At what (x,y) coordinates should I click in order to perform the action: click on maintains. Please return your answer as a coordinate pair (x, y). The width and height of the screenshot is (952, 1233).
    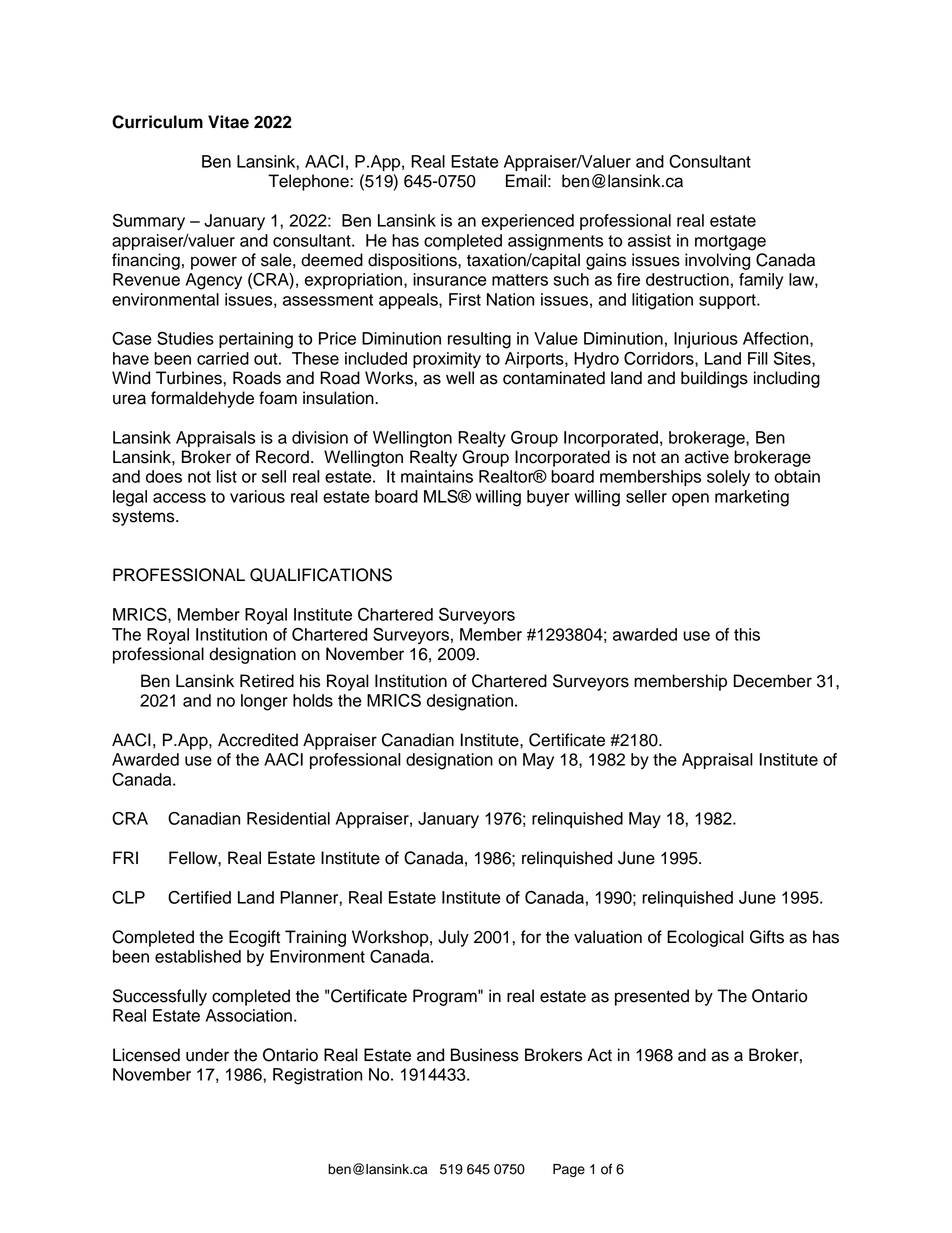
    Looking at the image, I should click on (437, 476).
